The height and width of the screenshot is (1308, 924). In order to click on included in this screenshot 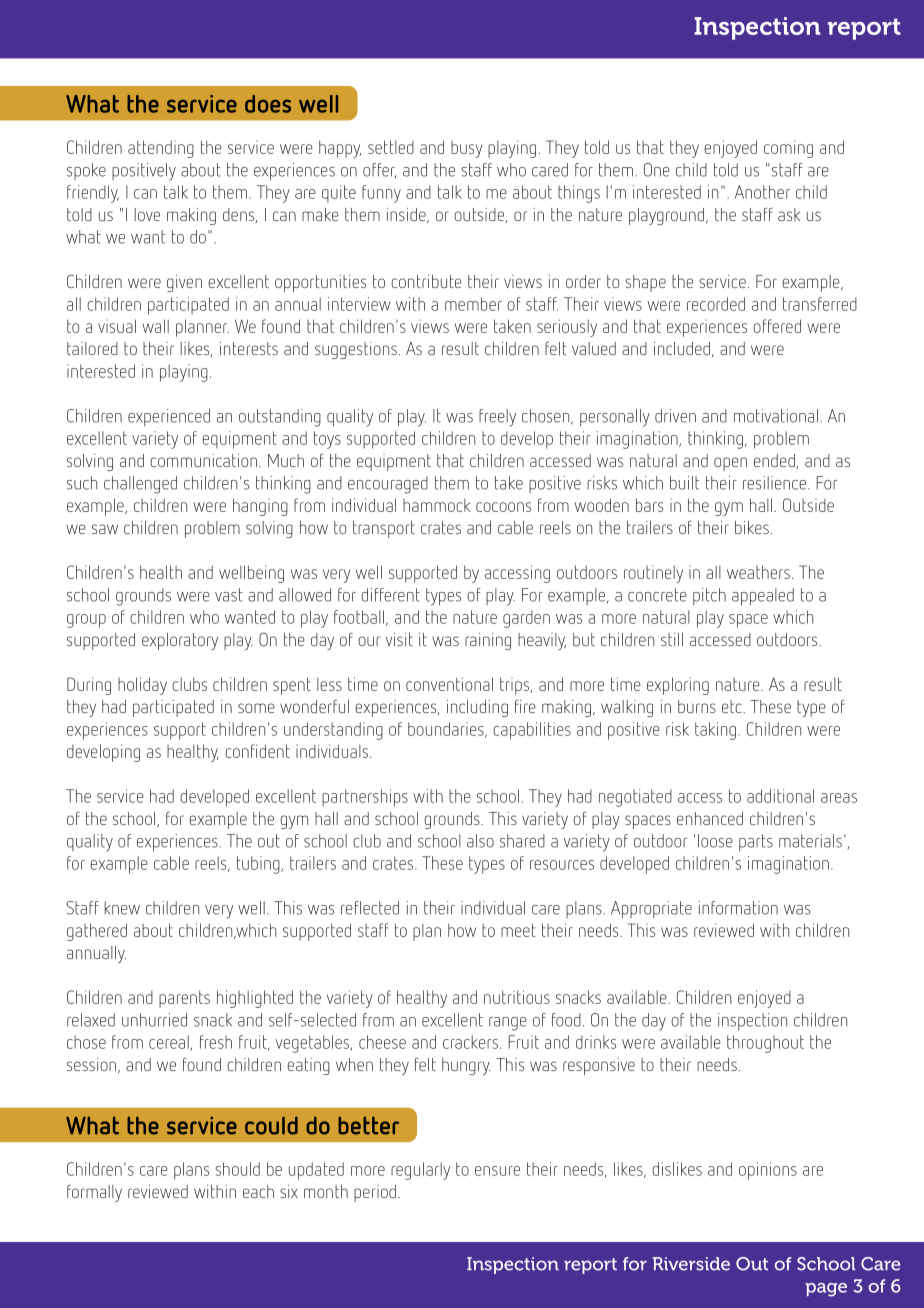, I will do `click(682, 348)`.
